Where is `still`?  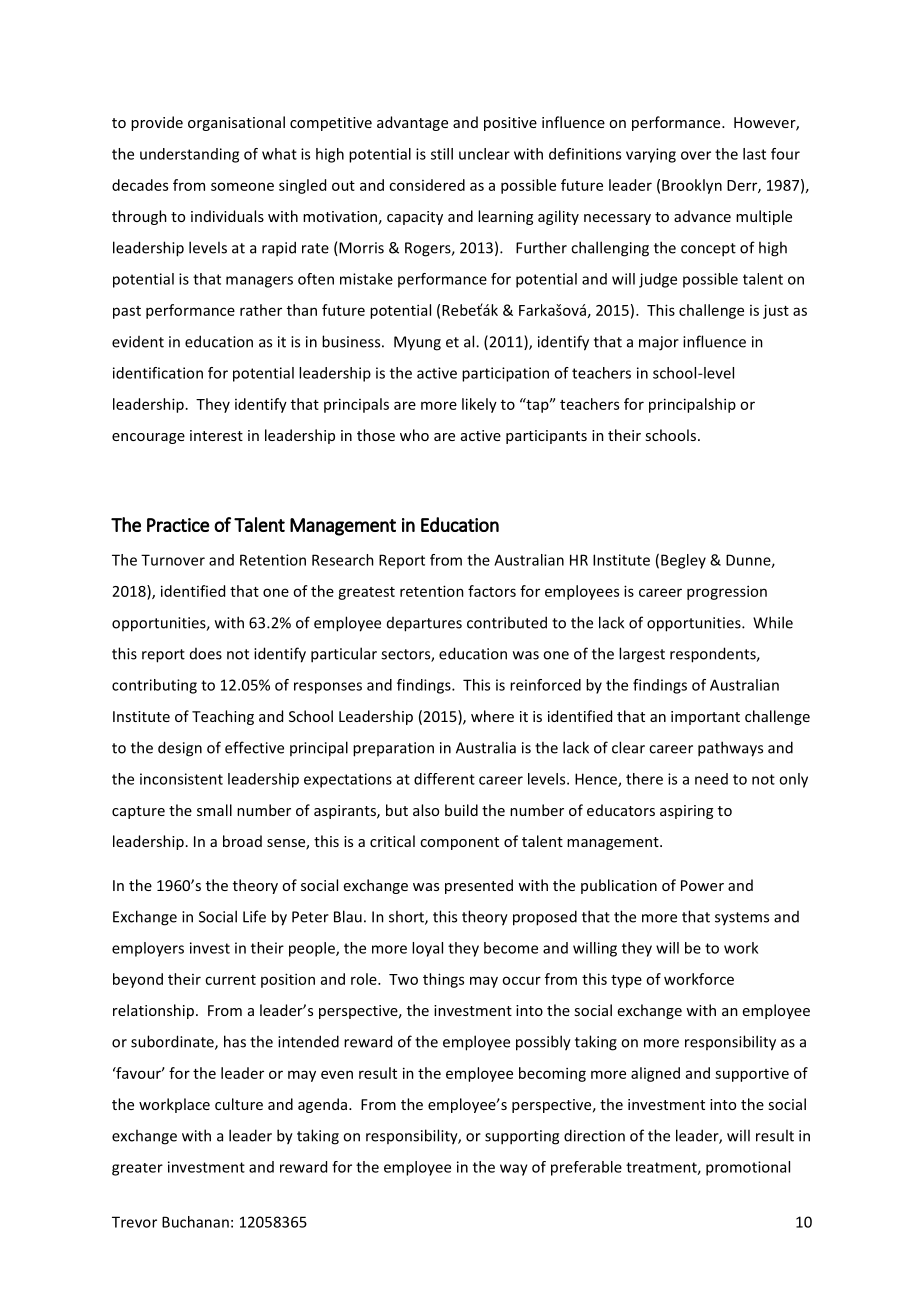 still is located at coordinates (442, 154).
